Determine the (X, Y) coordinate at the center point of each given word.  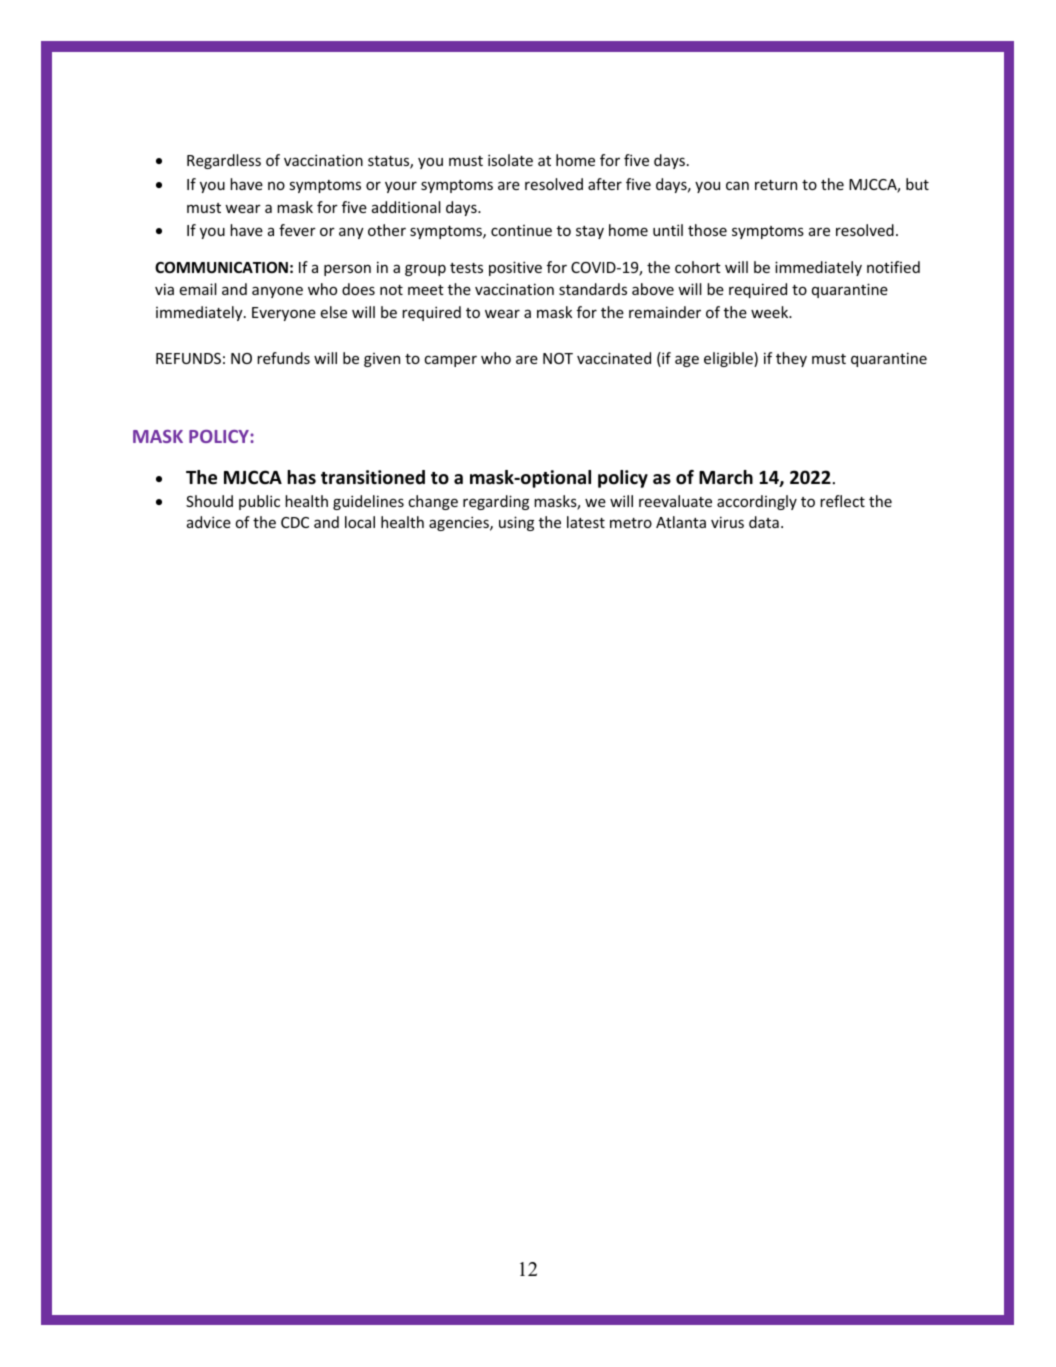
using (516, 523)
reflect (842, 501)
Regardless (224, 161)
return (776, 185)
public (259, 502)
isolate (510, 160)
